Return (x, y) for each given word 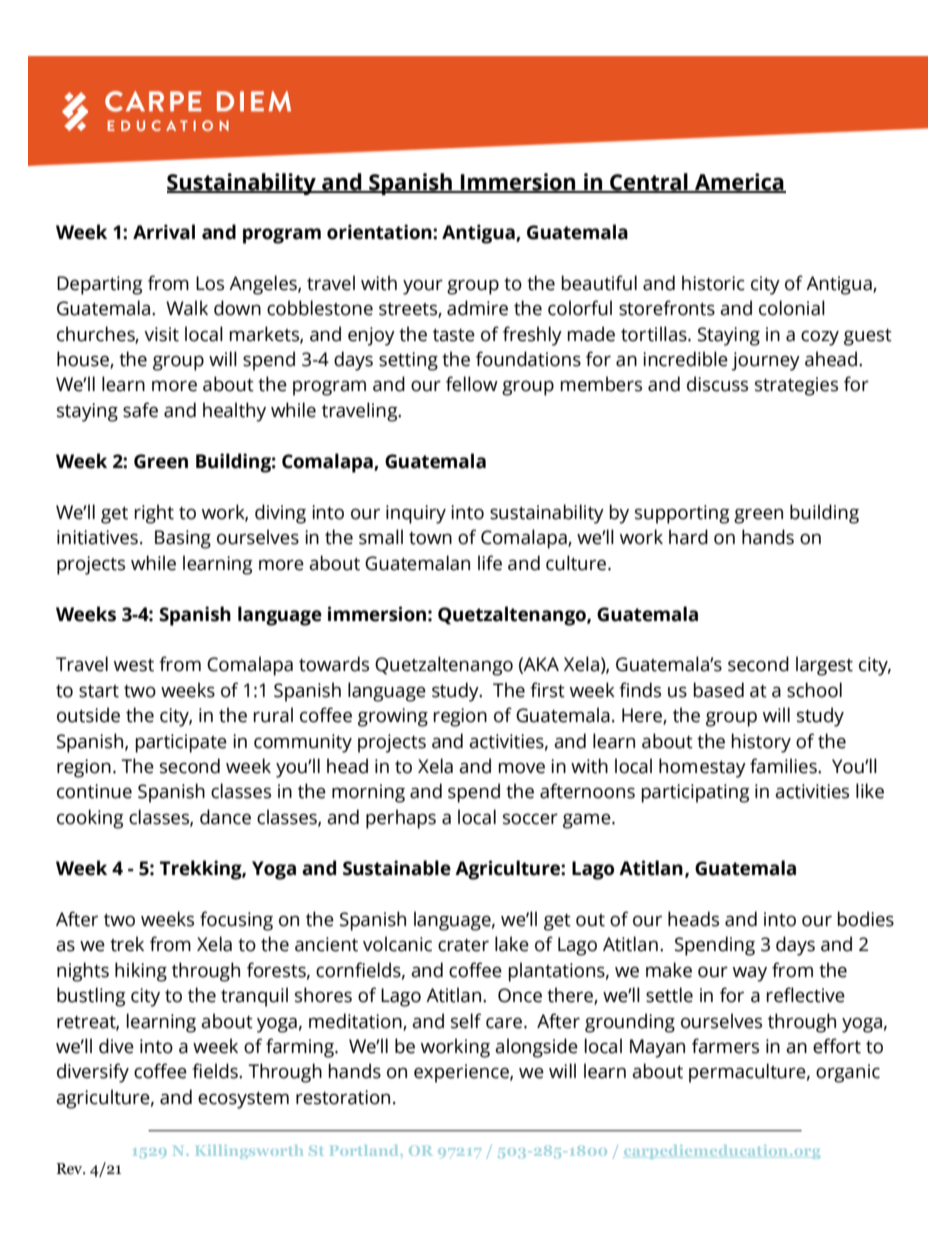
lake (512, 944)
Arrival (164, 232)
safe (140, 410)
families (784, 766)
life (490, 563)
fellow (472, 384)
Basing (183, 539)
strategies (796, 386)
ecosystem (243, 1100)
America (739, 183)
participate (181, 743)
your (423, 287)
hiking (141, 972)
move (522, 768)
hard (688, 537)
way (750, 974)
